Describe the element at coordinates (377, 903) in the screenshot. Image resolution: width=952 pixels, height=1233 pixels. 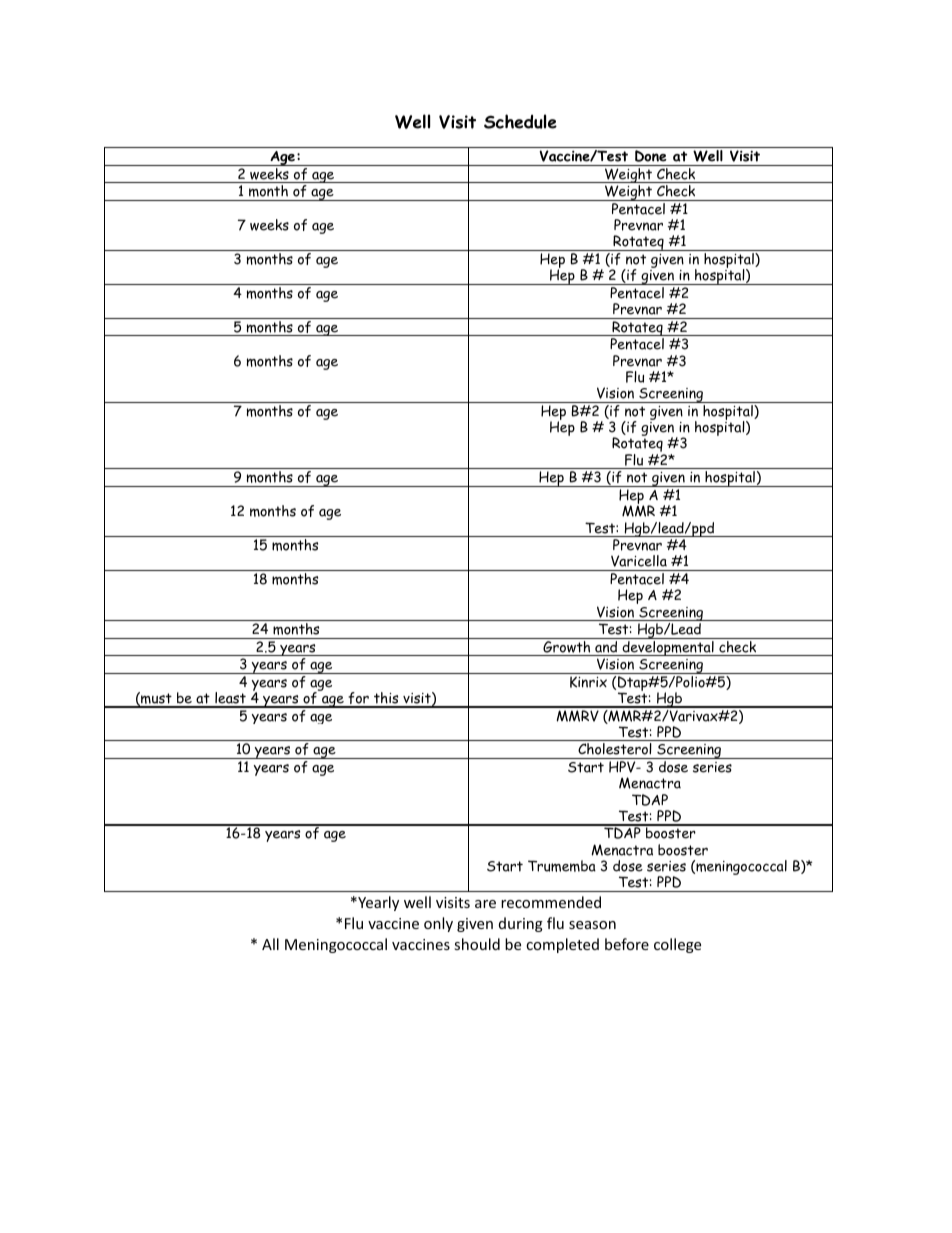
I see `Yearly` at that location.
